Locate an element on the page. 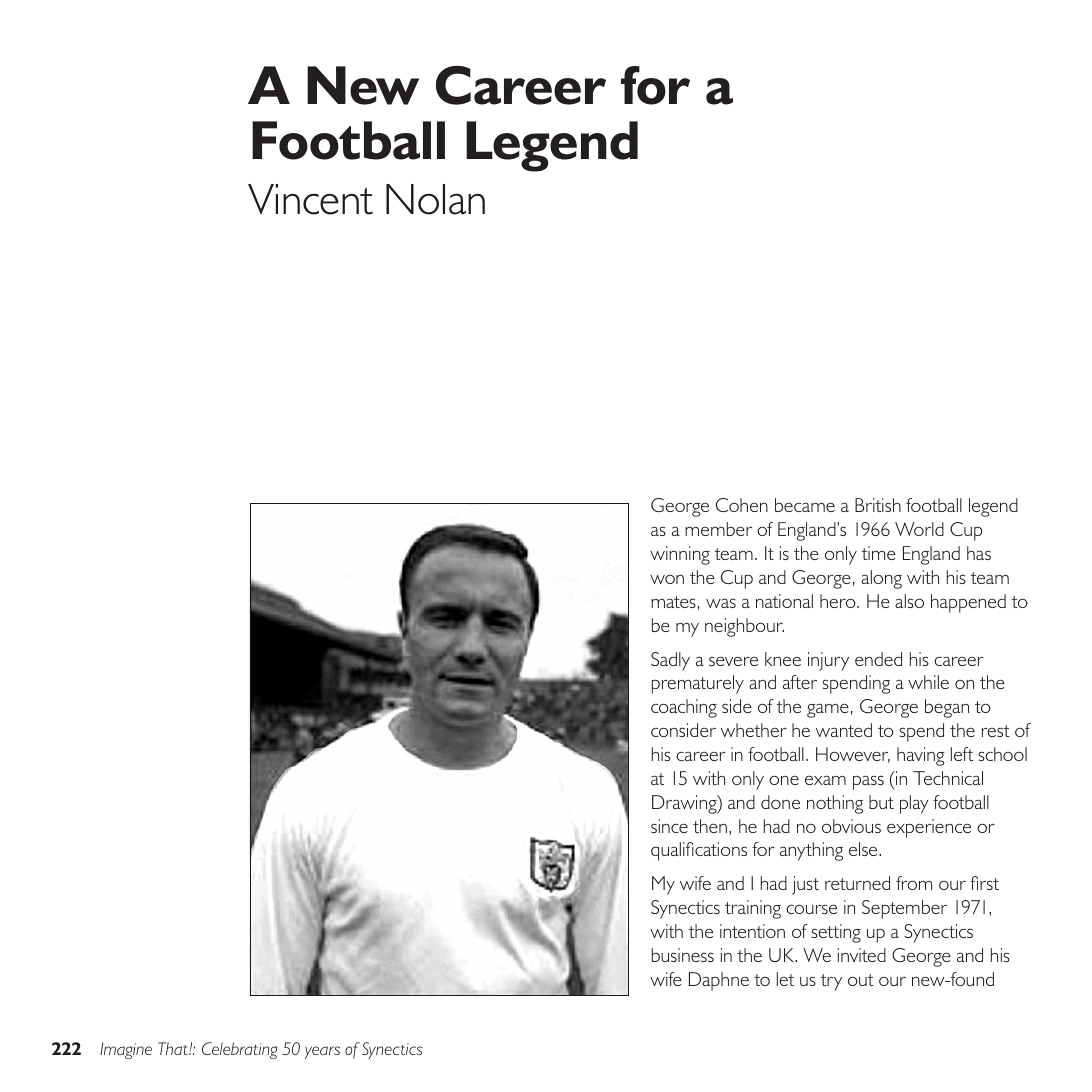 The height and width of the page is (1092, 1092). World is located at coordinates (919, 529).
